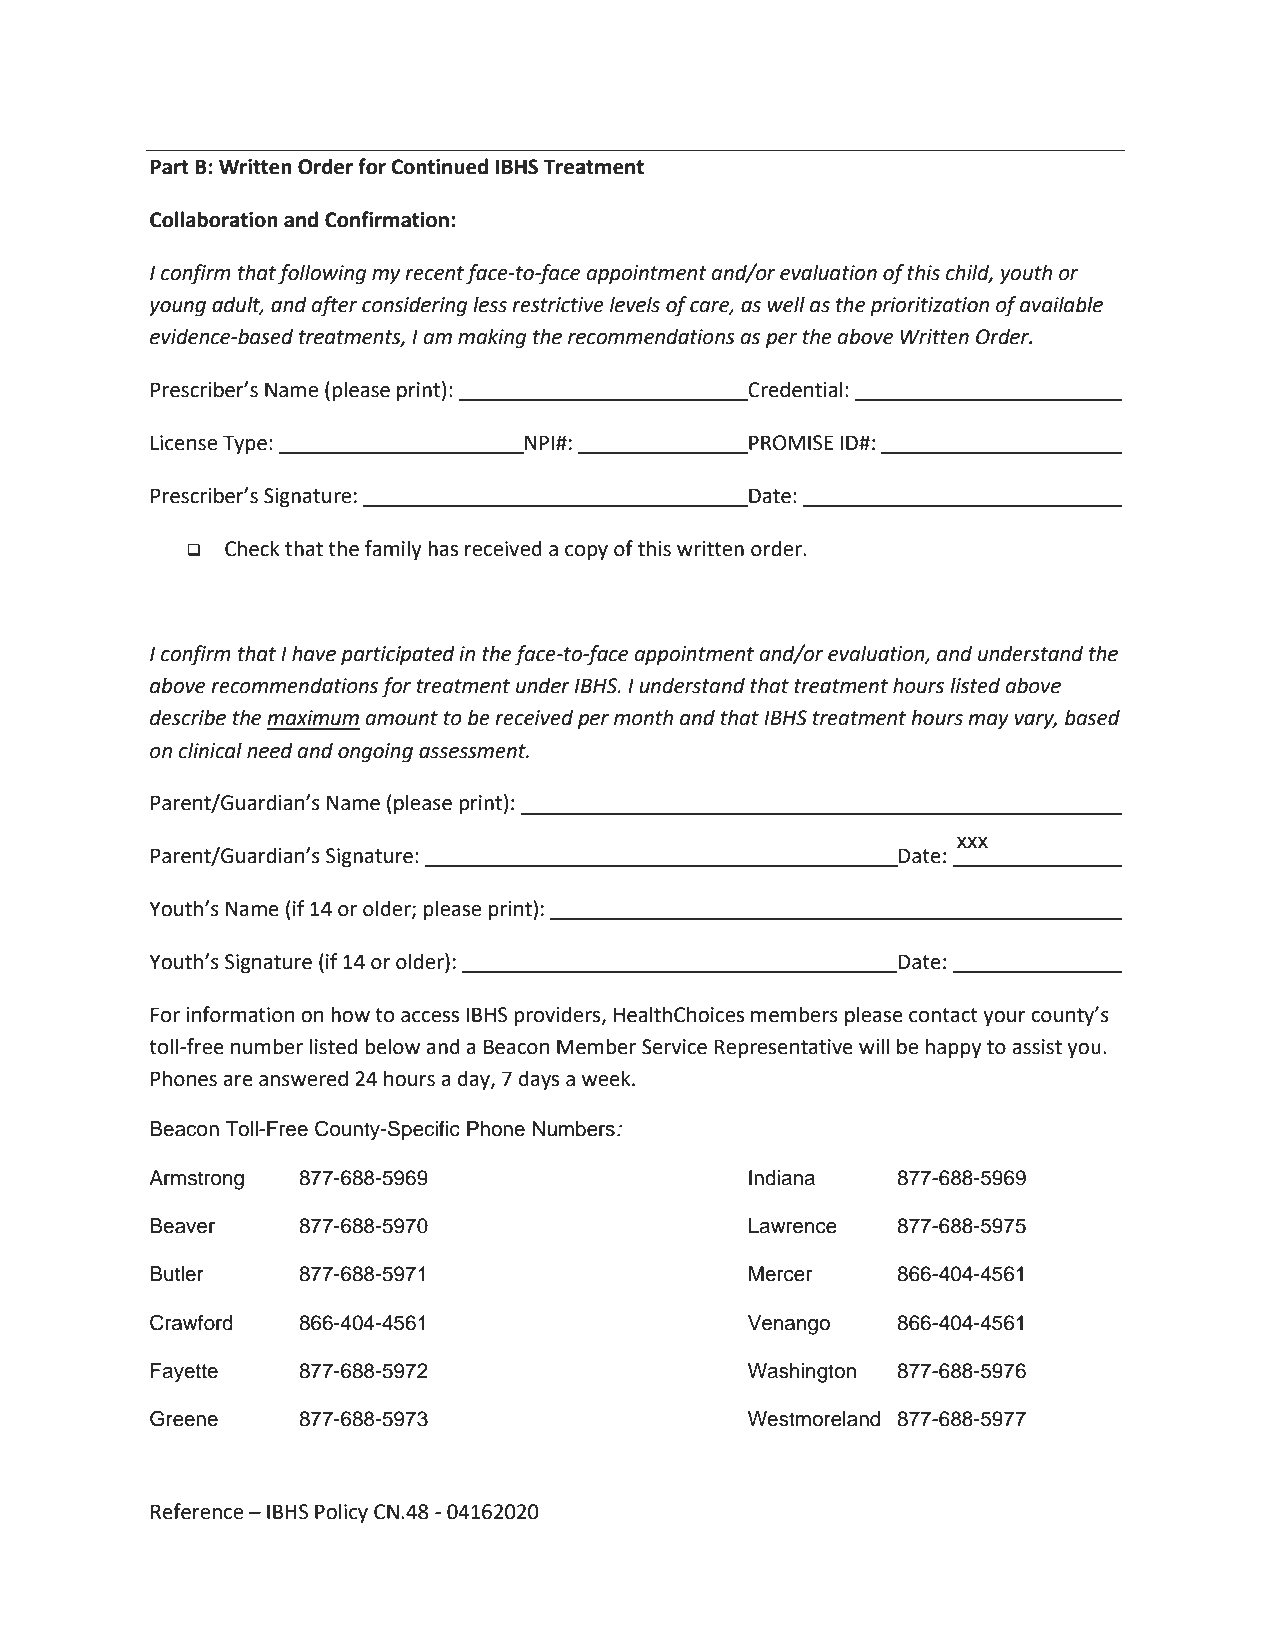  I want to click on Collaboration, so click(214, 219).
